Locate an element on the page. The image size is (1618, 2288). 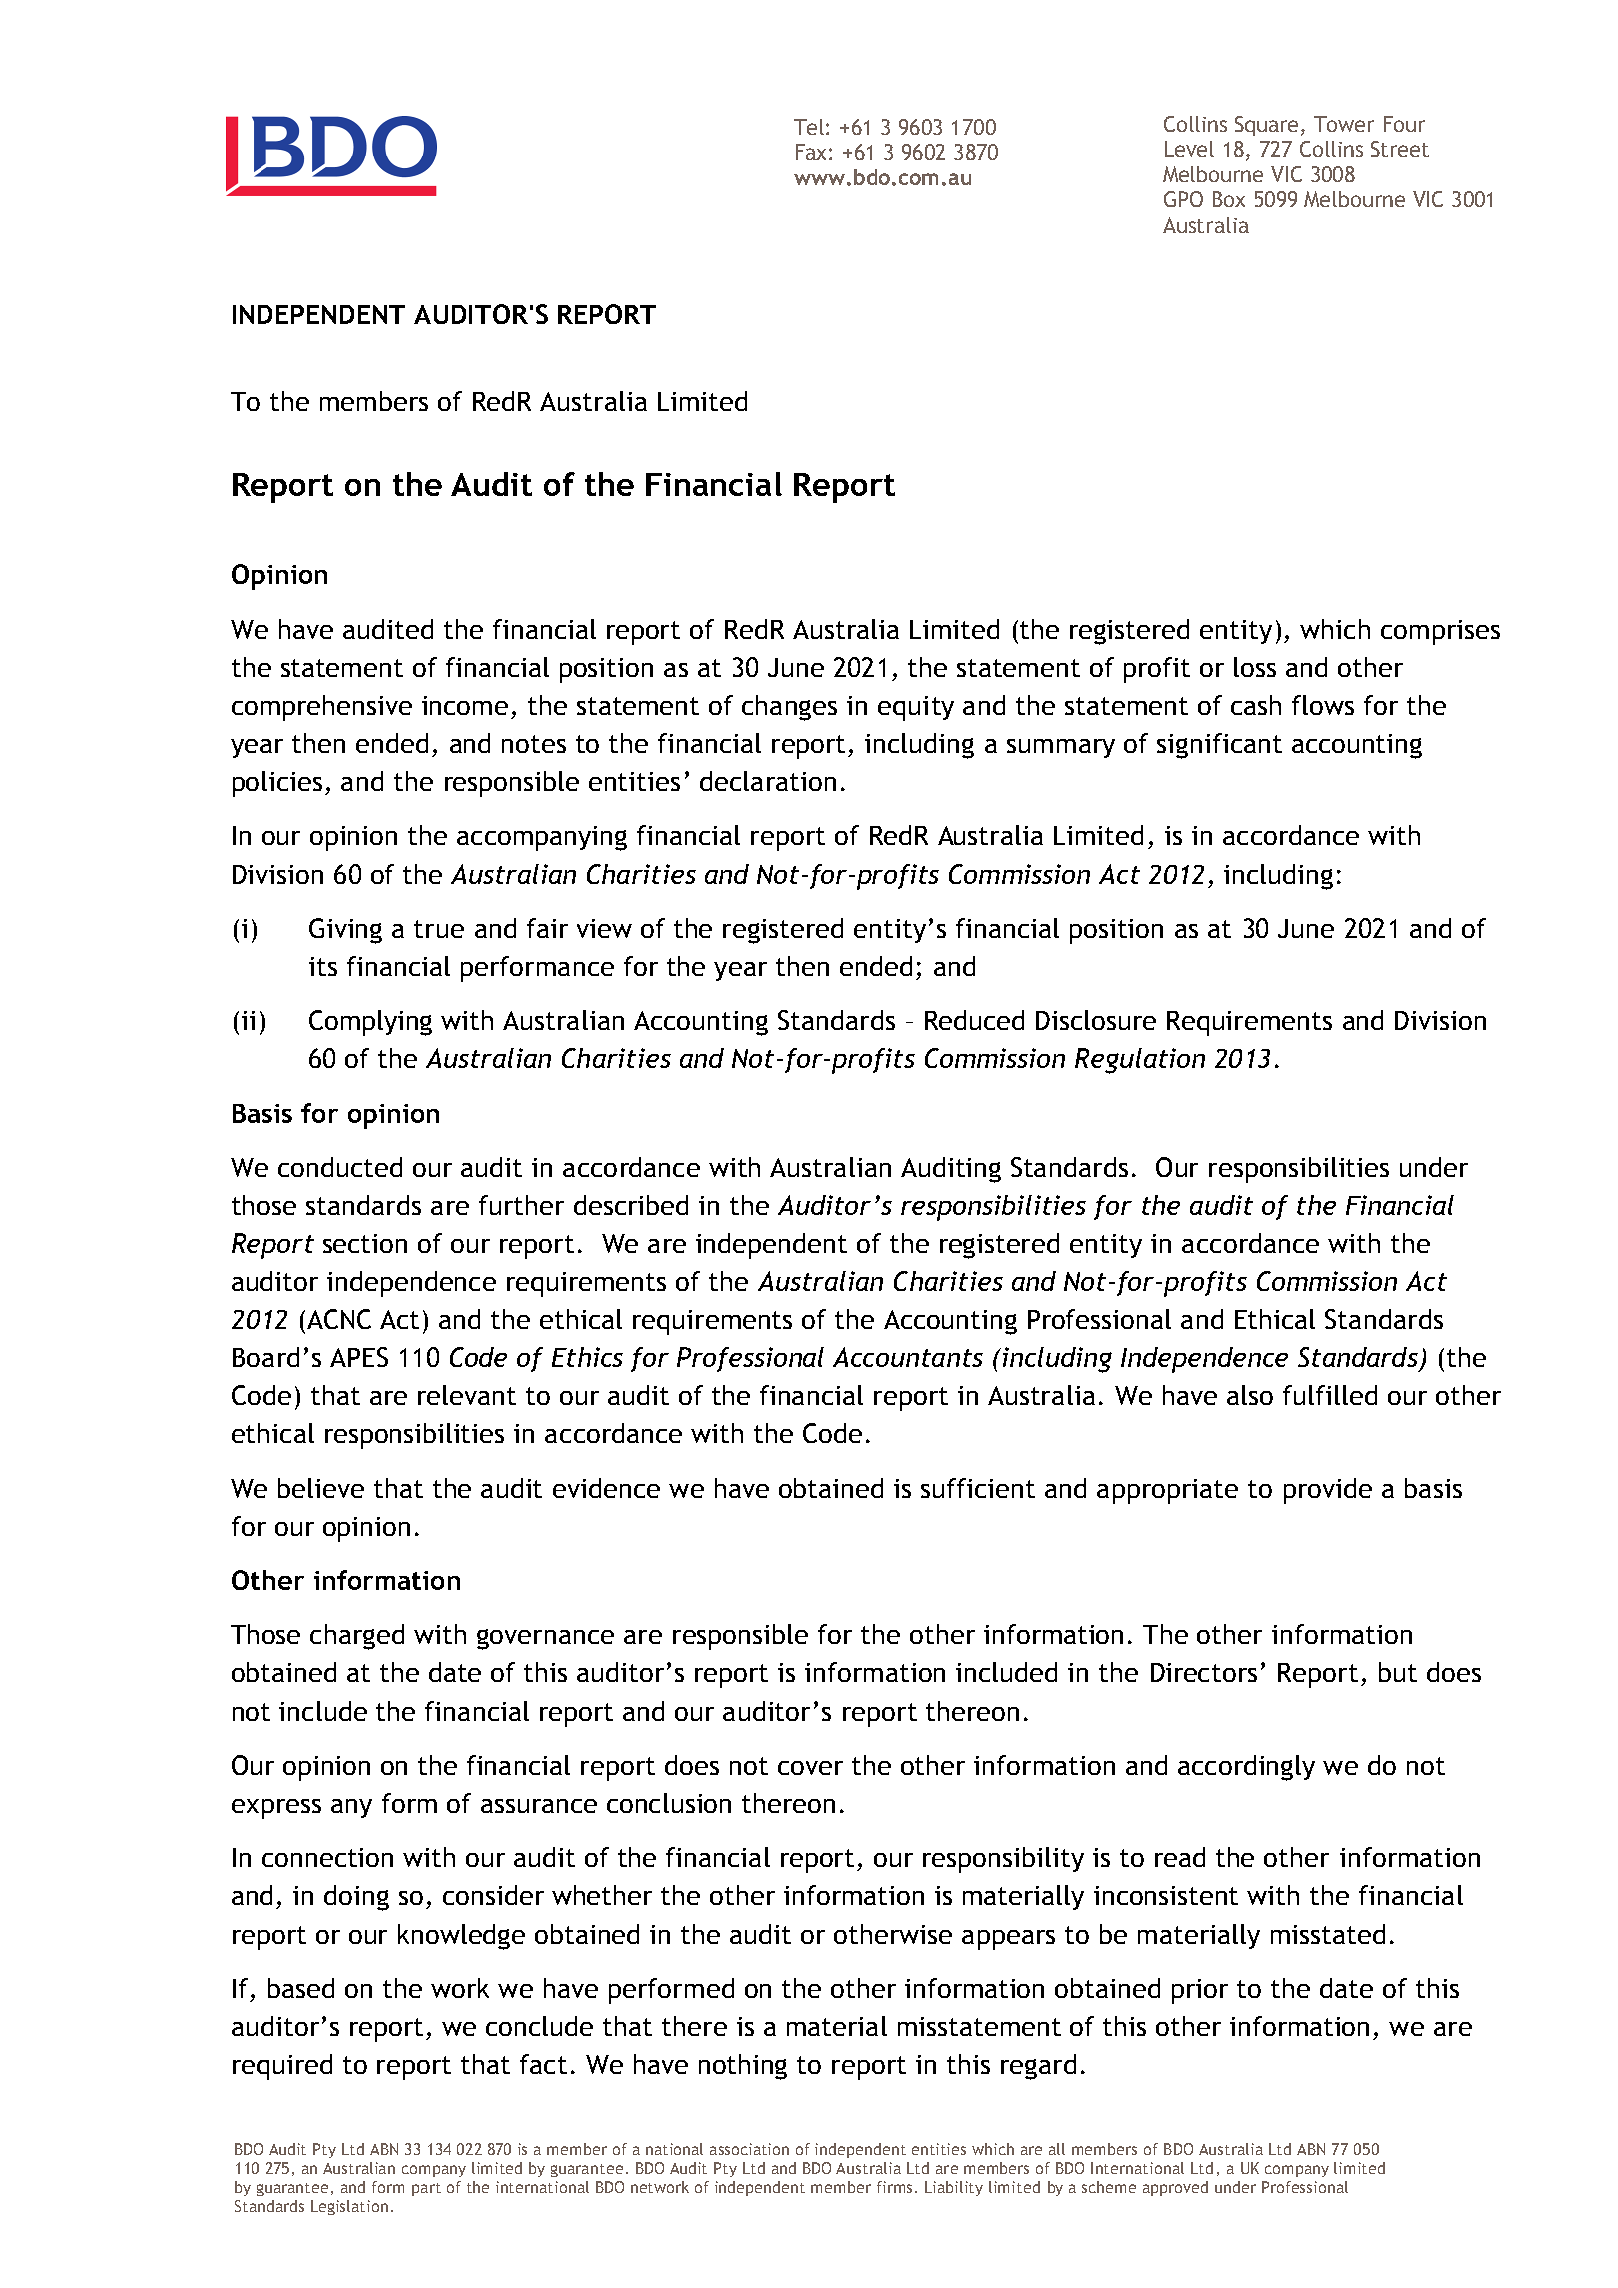
conducted is located at coordinates (340, 1167).
